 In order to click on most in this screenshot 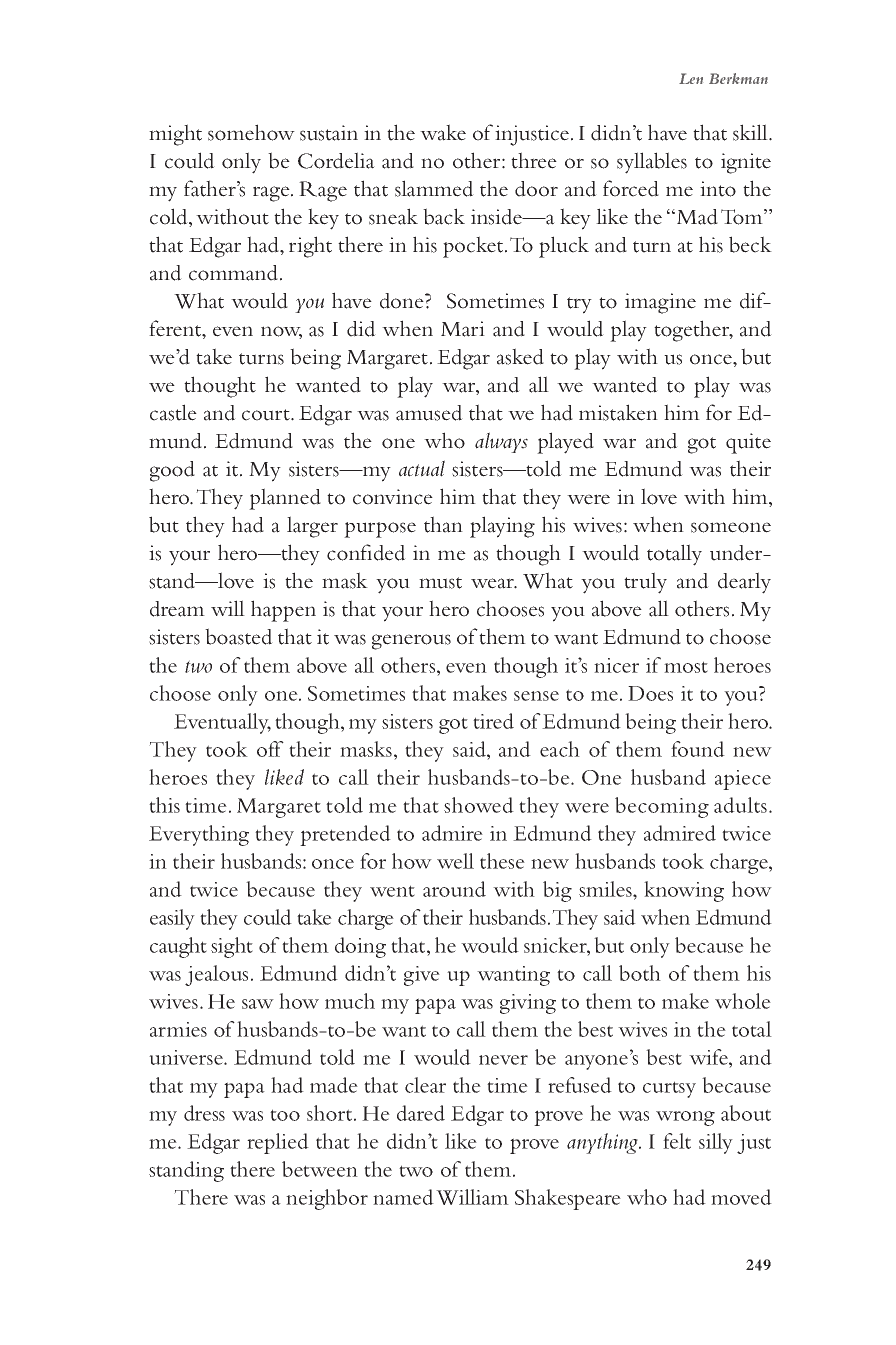, I will do `click(686, 667)`.
